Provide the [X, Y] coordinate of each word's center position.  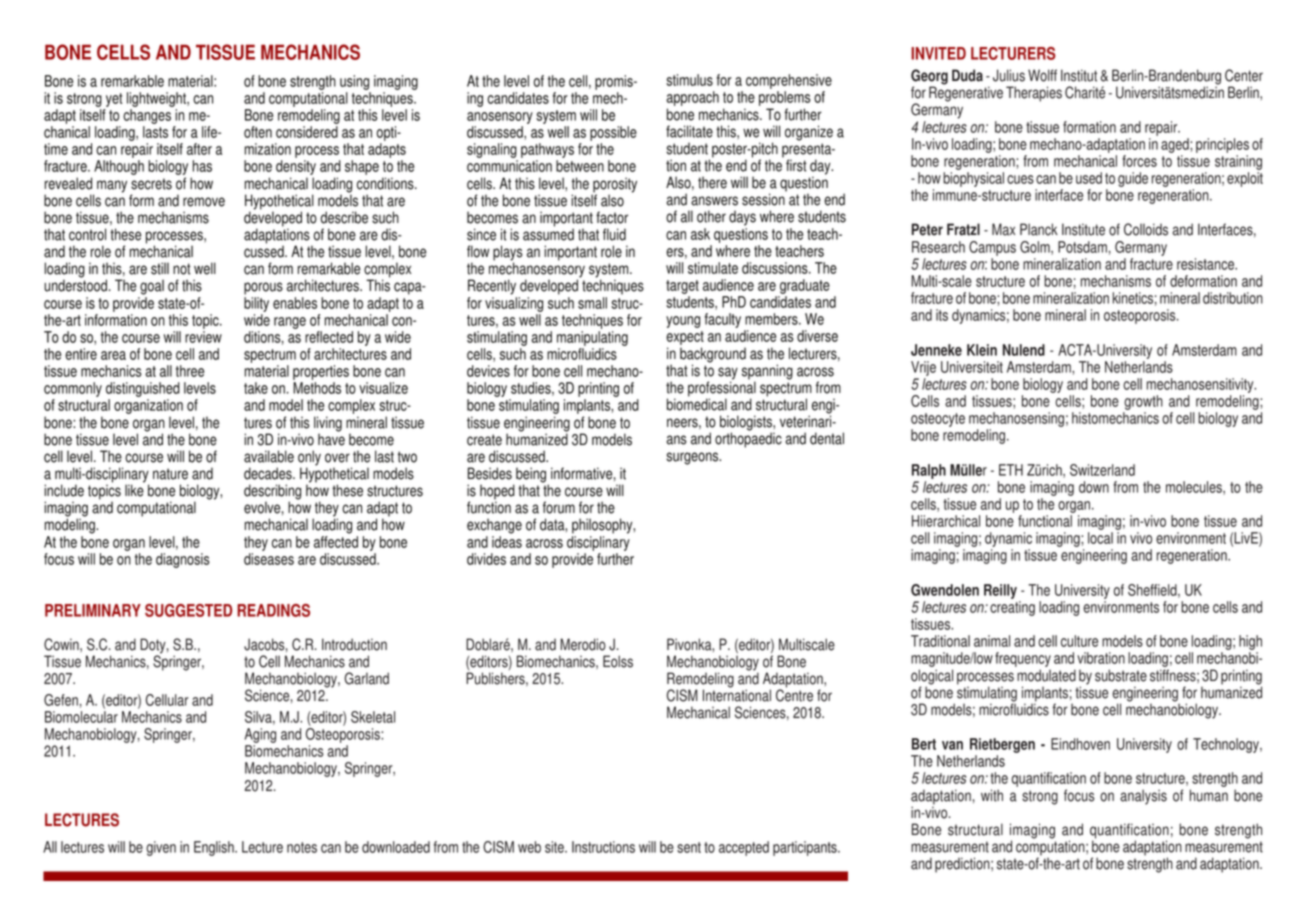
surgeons [693, 458]
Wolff [1042, 75]
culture [1079, 641]
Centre [794, 694]
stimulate [713, 268]
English [215, 848]
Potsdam [1082, 247]
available [269, 456]
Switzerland [1102, 470]
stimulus [689, 80]
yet [114, 100]
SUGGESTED [188, 610]
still [160, 268]
